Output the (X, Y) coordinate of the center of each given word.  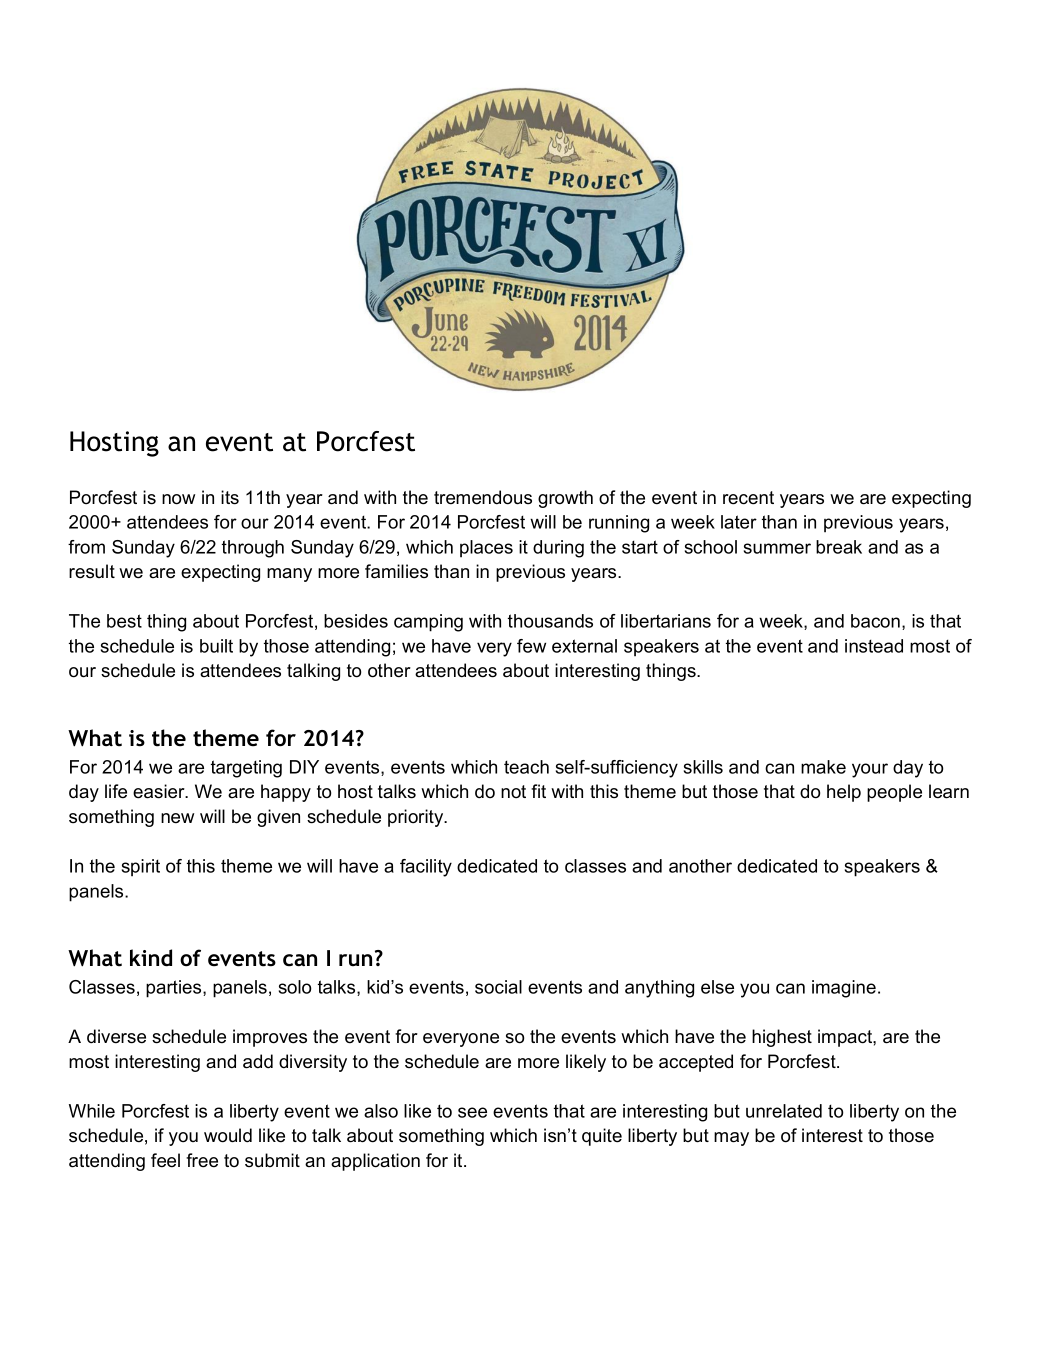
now (178, 499)
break (839, 547)
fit (538, 791)
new (177, 818)
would (228, 1135)
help (844, 793)
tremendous (483, 497)
